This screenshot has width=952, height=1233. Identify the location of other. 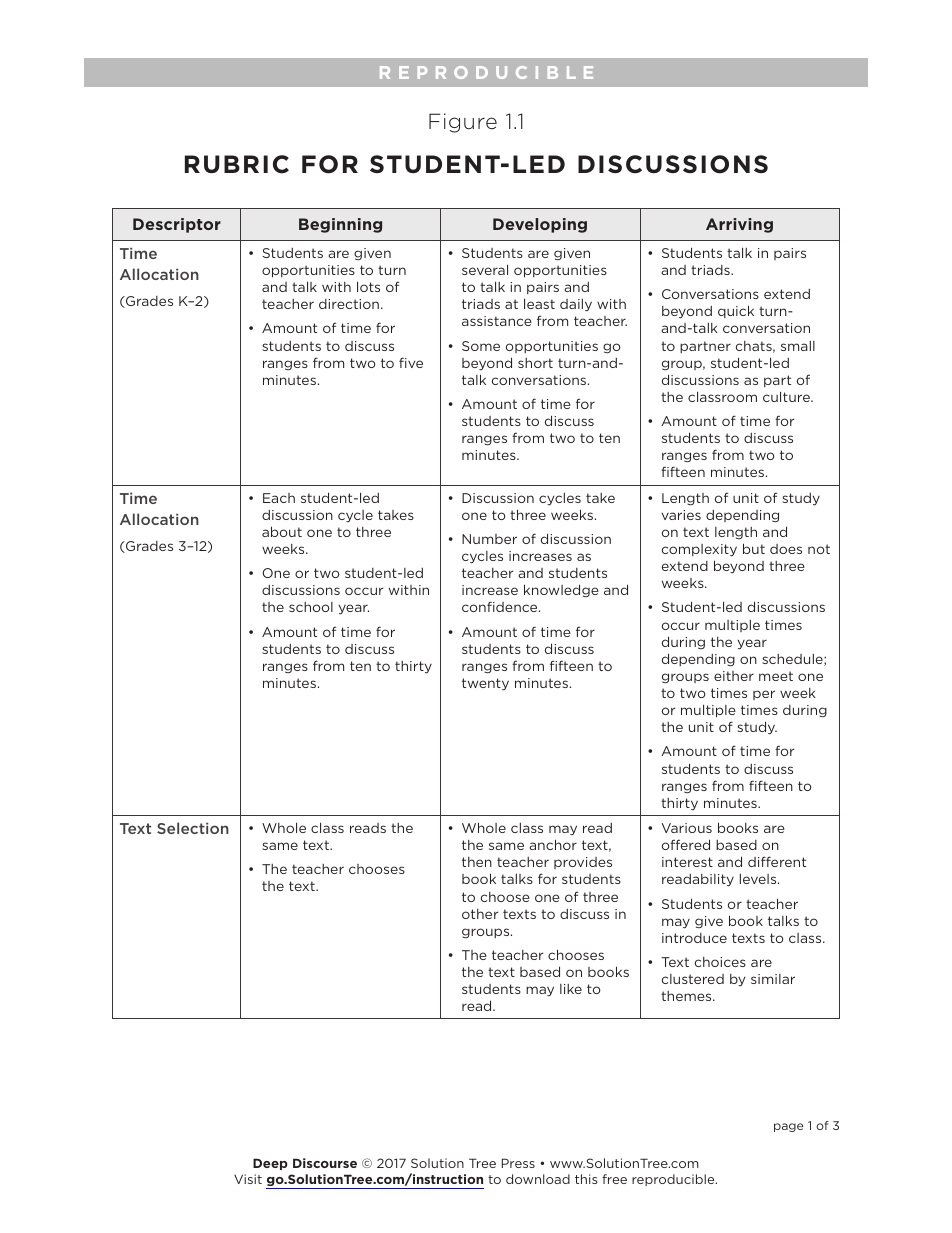
(480, 914).
